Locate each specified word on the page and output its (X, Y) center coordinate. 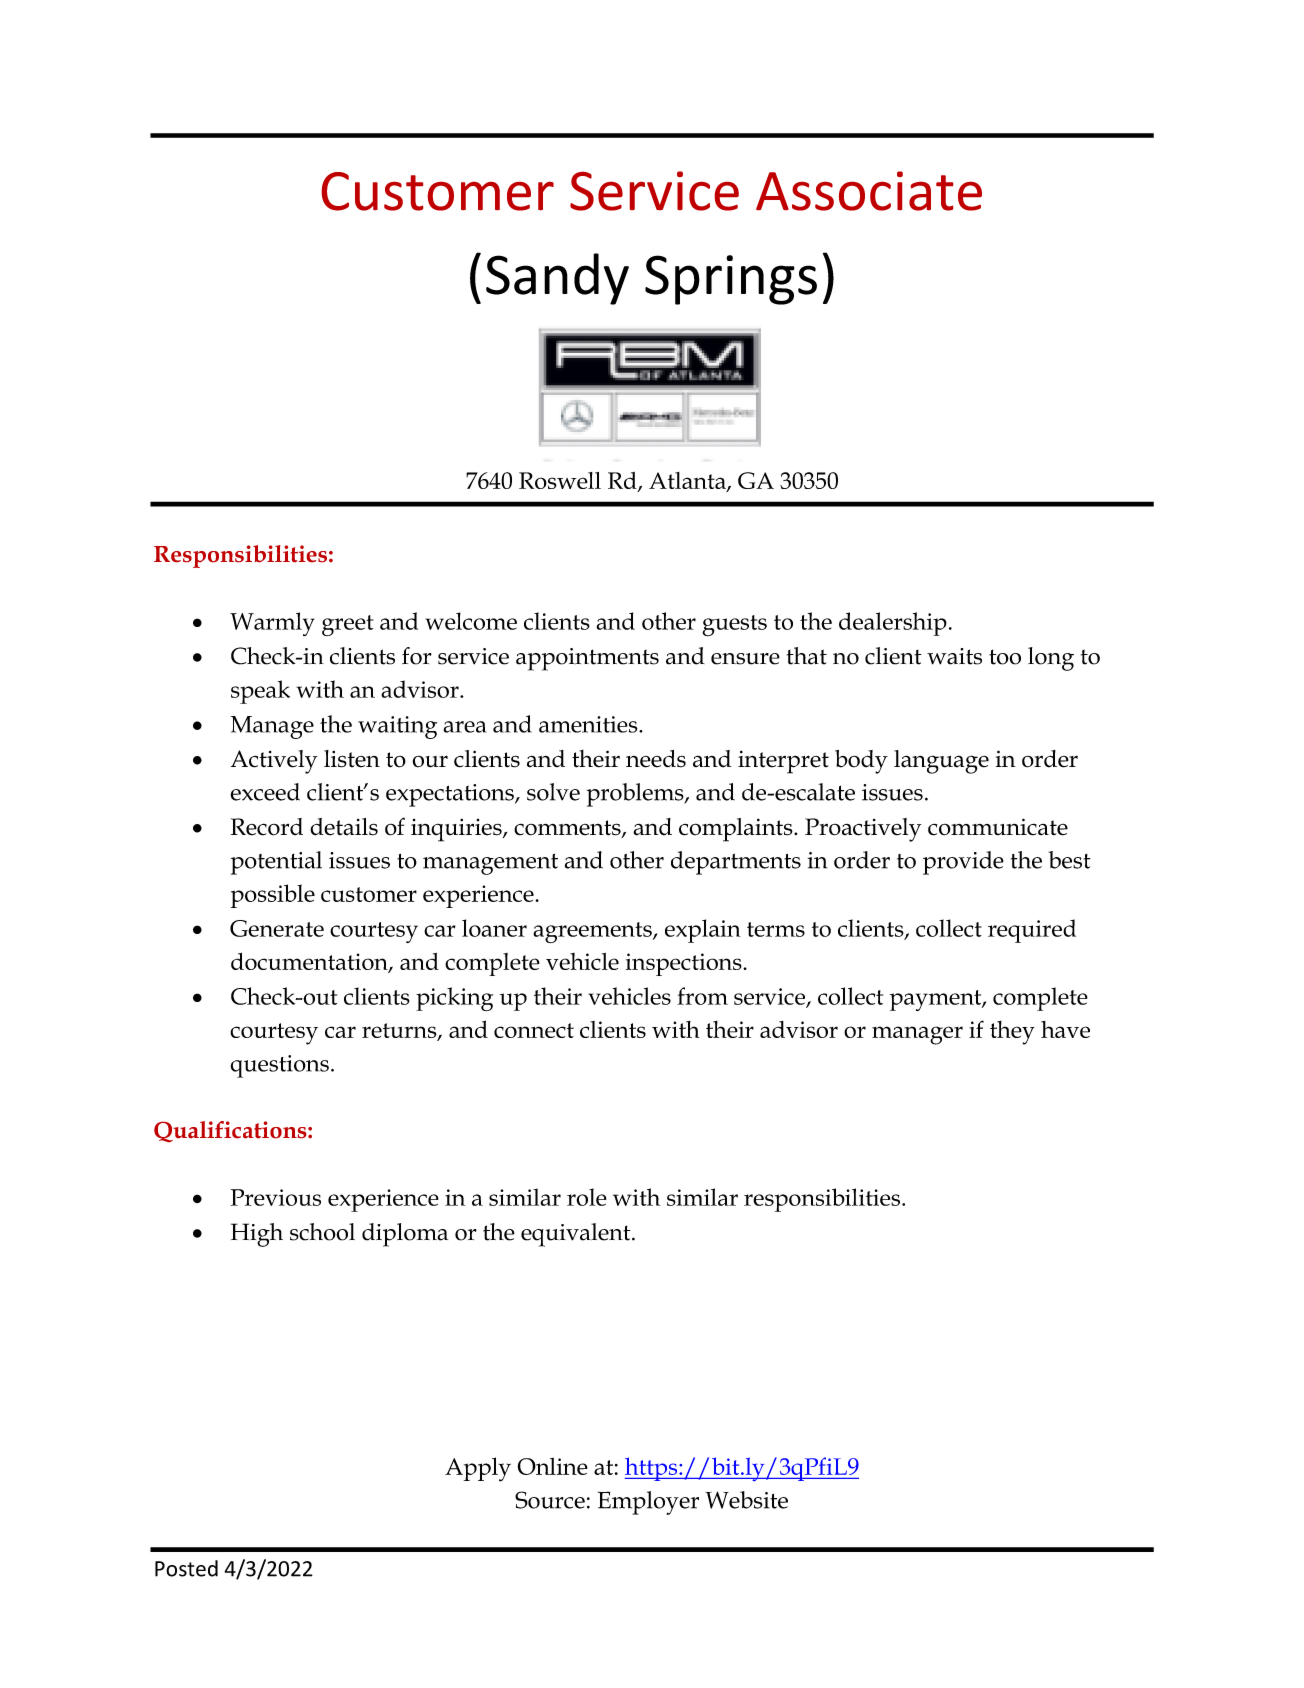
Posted (186, 1568)
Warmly (272, 624)
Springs (731, 280)
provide (963, 863)
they (1012, 1033)
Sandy (557, 279)
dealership (893, 624)
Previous (276, 1197)
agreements (593, 933)
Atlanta (688, 482)
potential (276, 863)
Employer (648, 1503)
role (587, 1197)
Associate (869, 191)
